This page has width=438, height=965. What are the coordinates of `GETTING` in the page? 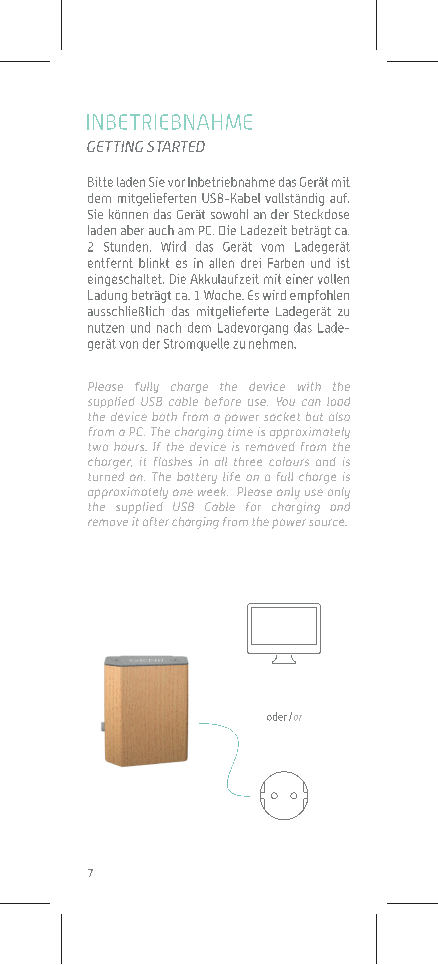 It's located at (115, 146).
